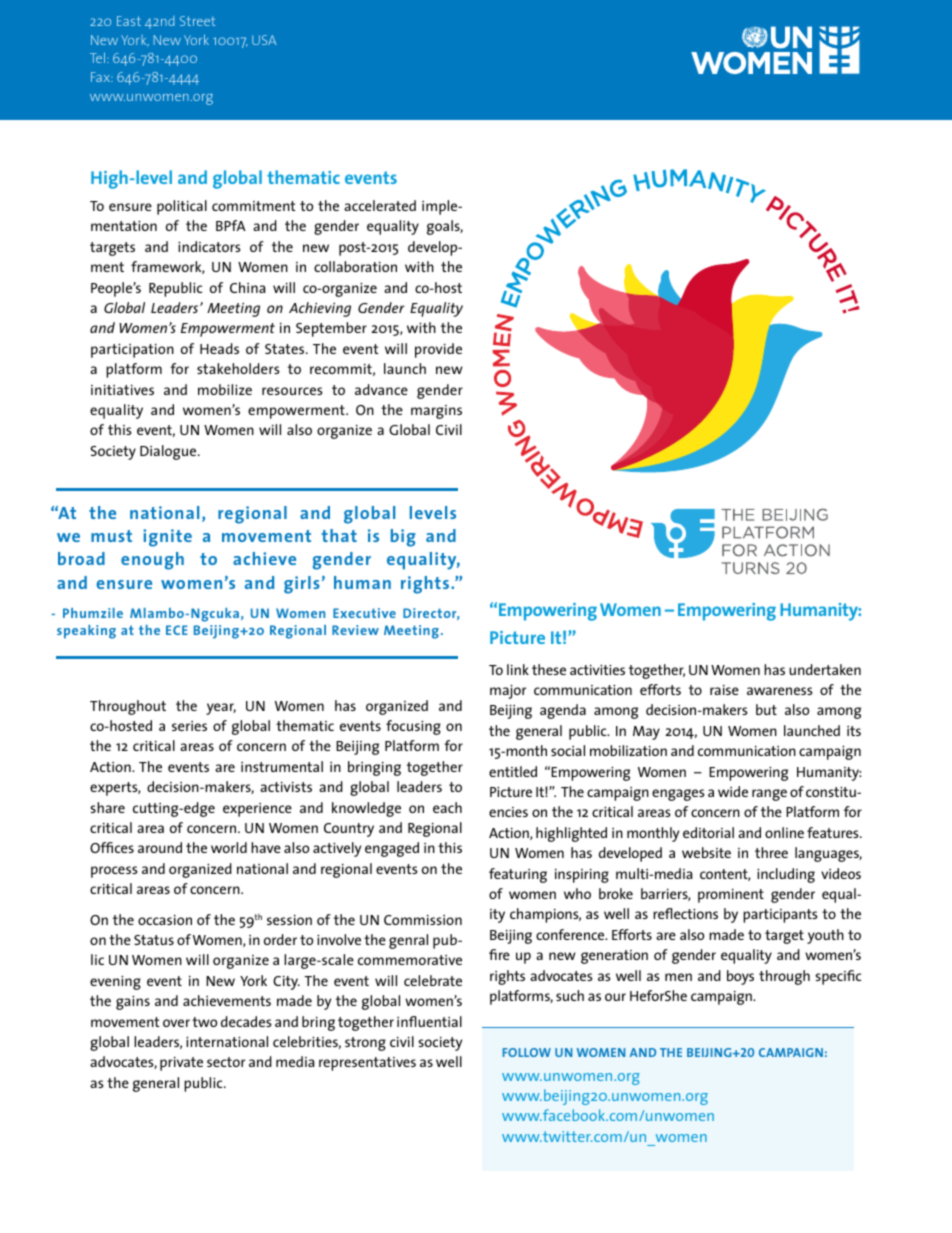 The width and height of the screenshot is (952, 1233). I want to click on margins, so click(436, 412).
